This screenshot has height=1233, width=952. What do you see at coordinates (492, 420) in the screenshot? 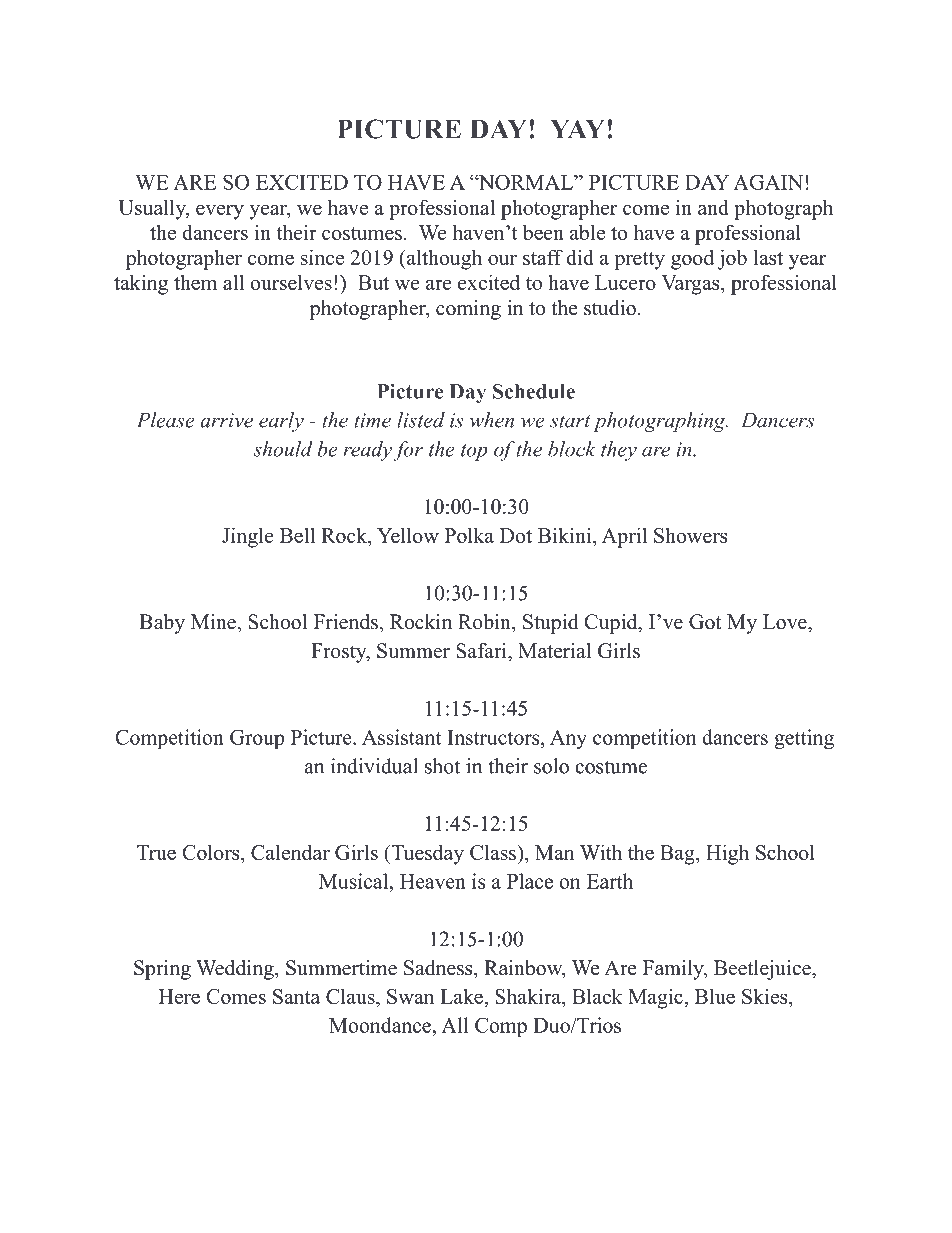
I see `when` at bounding box center [492, 420].
